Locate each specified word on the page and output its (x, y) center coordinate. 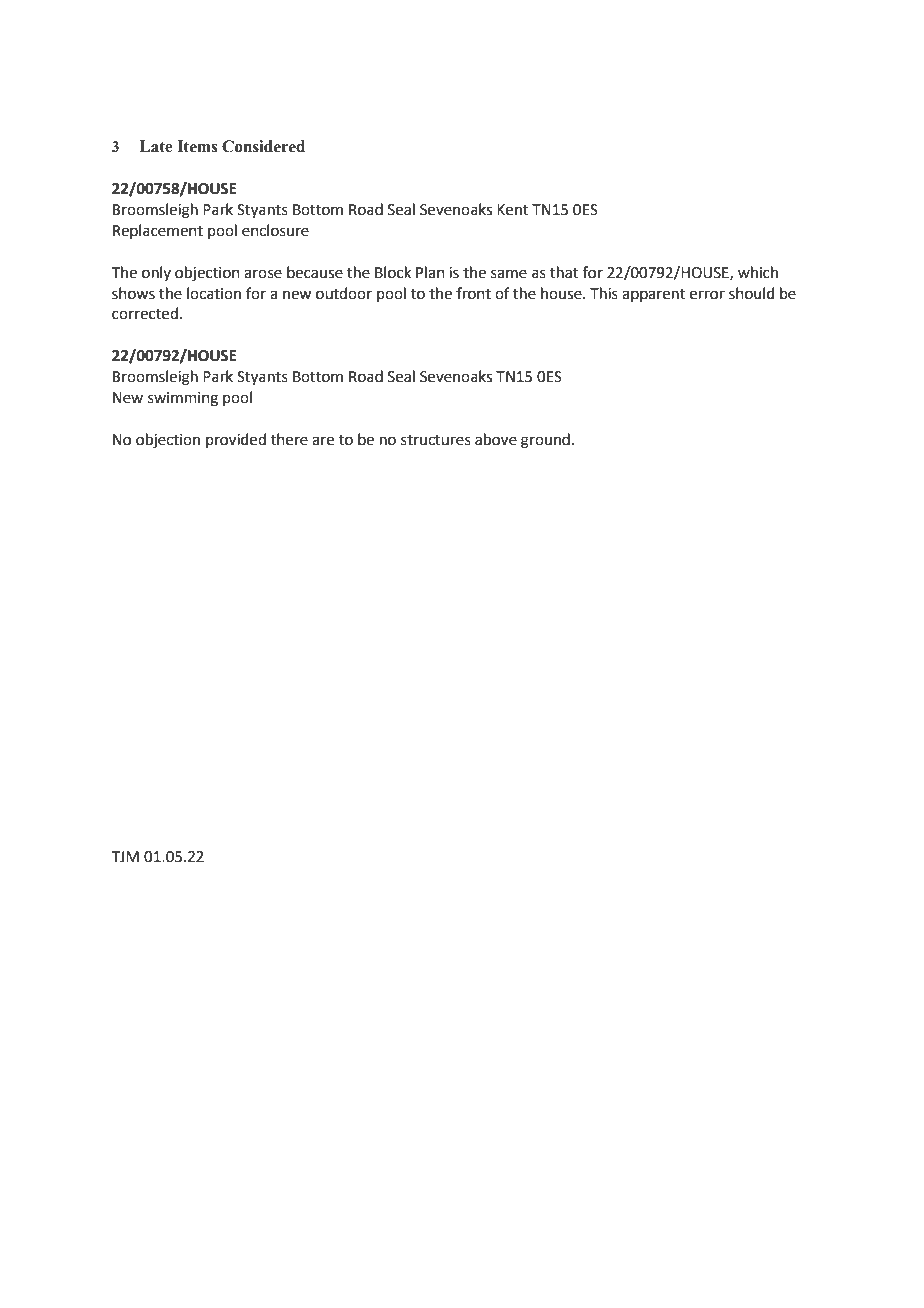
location (214, 293)
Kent (513, 210)
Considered (263, 146)
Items (197, 146)
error (707, 295)
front (473, 293)
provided (236, 440)
